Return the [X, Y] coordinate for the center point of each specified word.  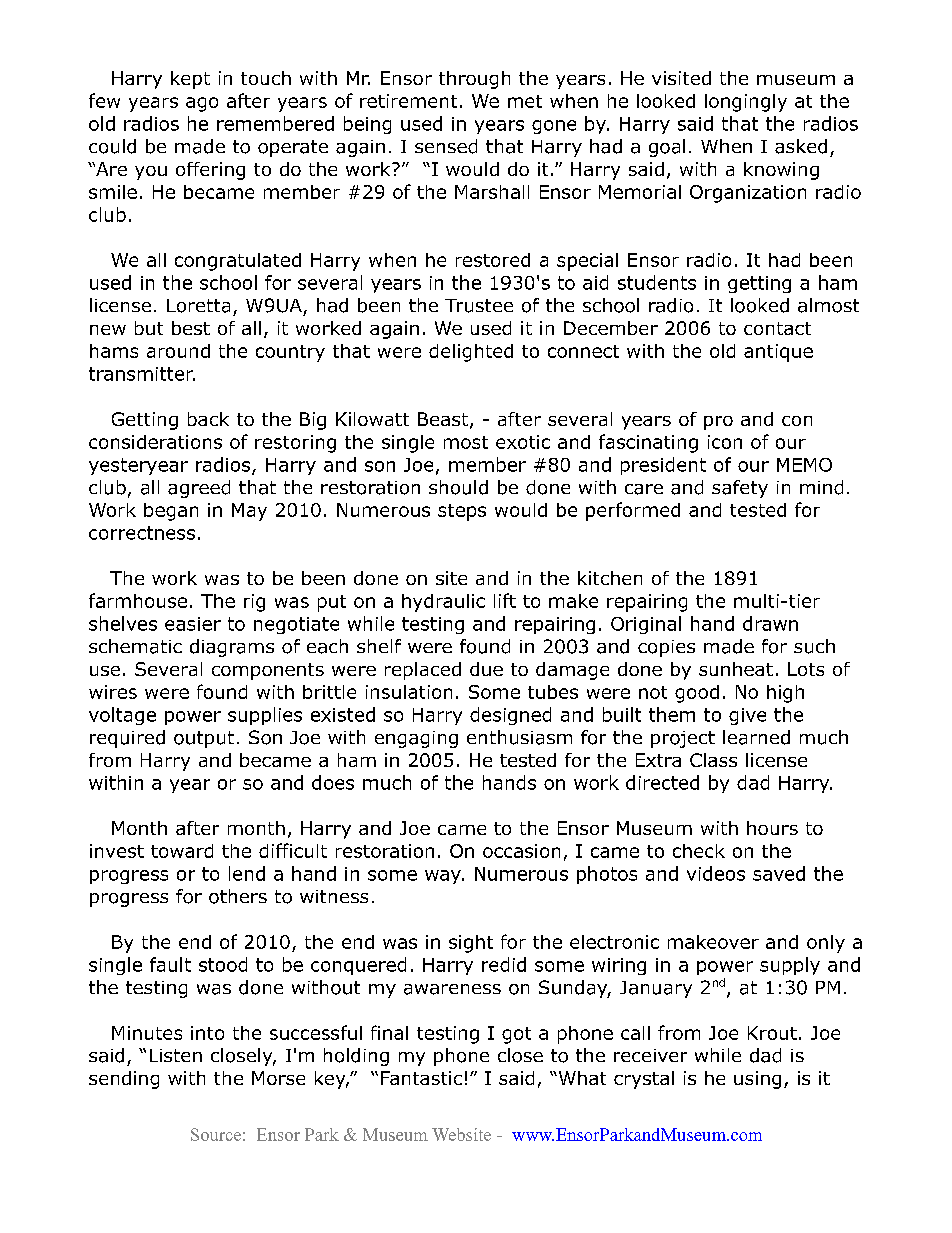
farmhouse [138, 600]
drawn [770, 623]
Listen [176, 1055]
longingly [746, 103]
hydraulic [443, 603]
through [474, 80]
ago [202, 104]
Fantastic [421, 1078]
